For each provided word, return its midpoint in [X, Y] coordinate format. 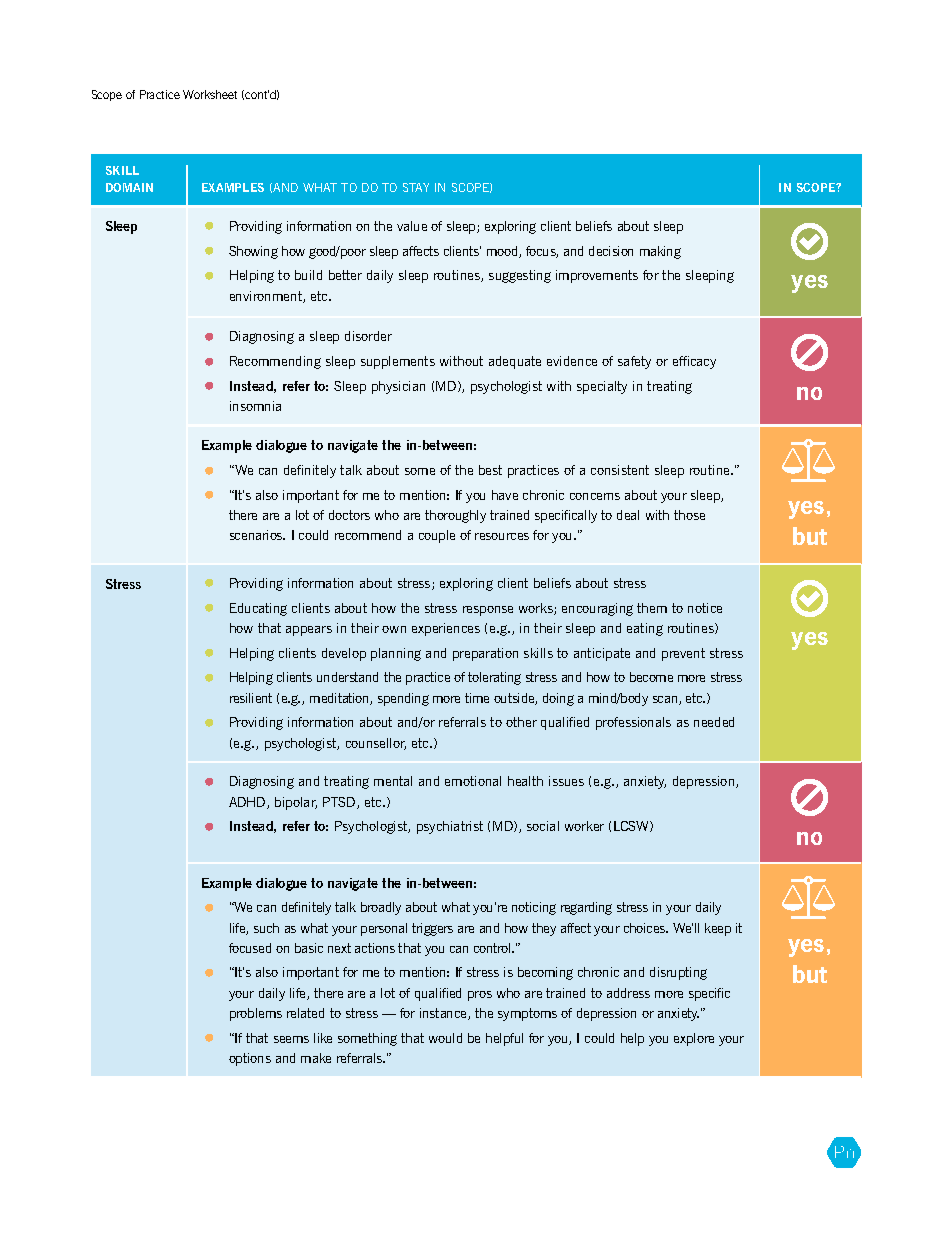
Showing [253, 252]
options [250, 1059]
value [412, 226]
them [652, 608]
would [445, 1038]
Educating [258, 609]
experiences [446, 629]
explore [694, 1039]
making [660, 252]
